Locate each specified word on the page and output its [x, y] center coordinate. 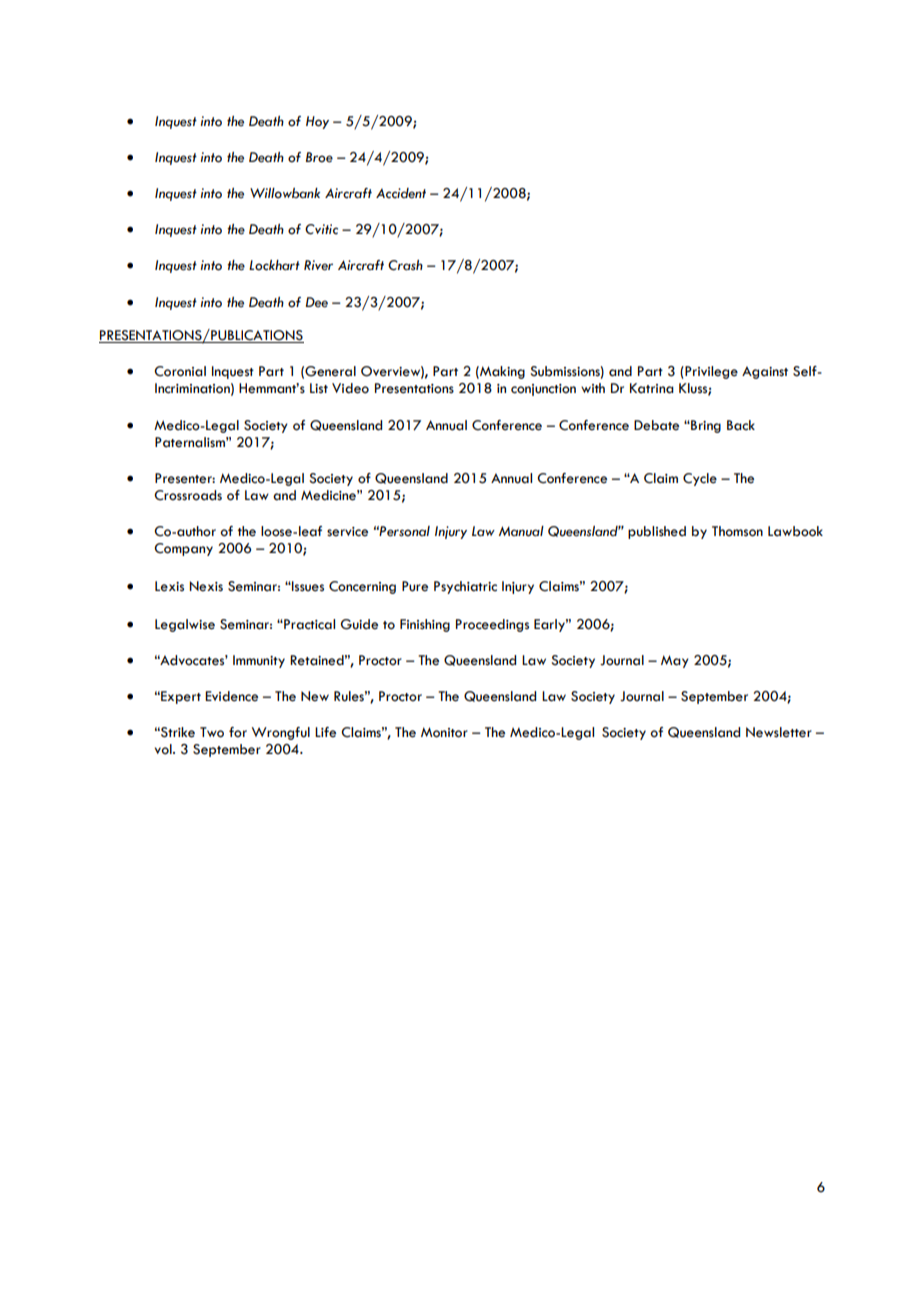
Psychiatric [465, 587]
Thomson [737, 531]
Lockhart [274, 265]
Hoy [317, 122]
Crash [405, 265]
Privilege [710, 372]
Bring [705, 426]
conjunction [543, 390]
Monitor [444, 732]
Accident [401, 193]
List [319, 388]
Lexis [169, 586]
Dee [316, 302]
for [238, 732]
